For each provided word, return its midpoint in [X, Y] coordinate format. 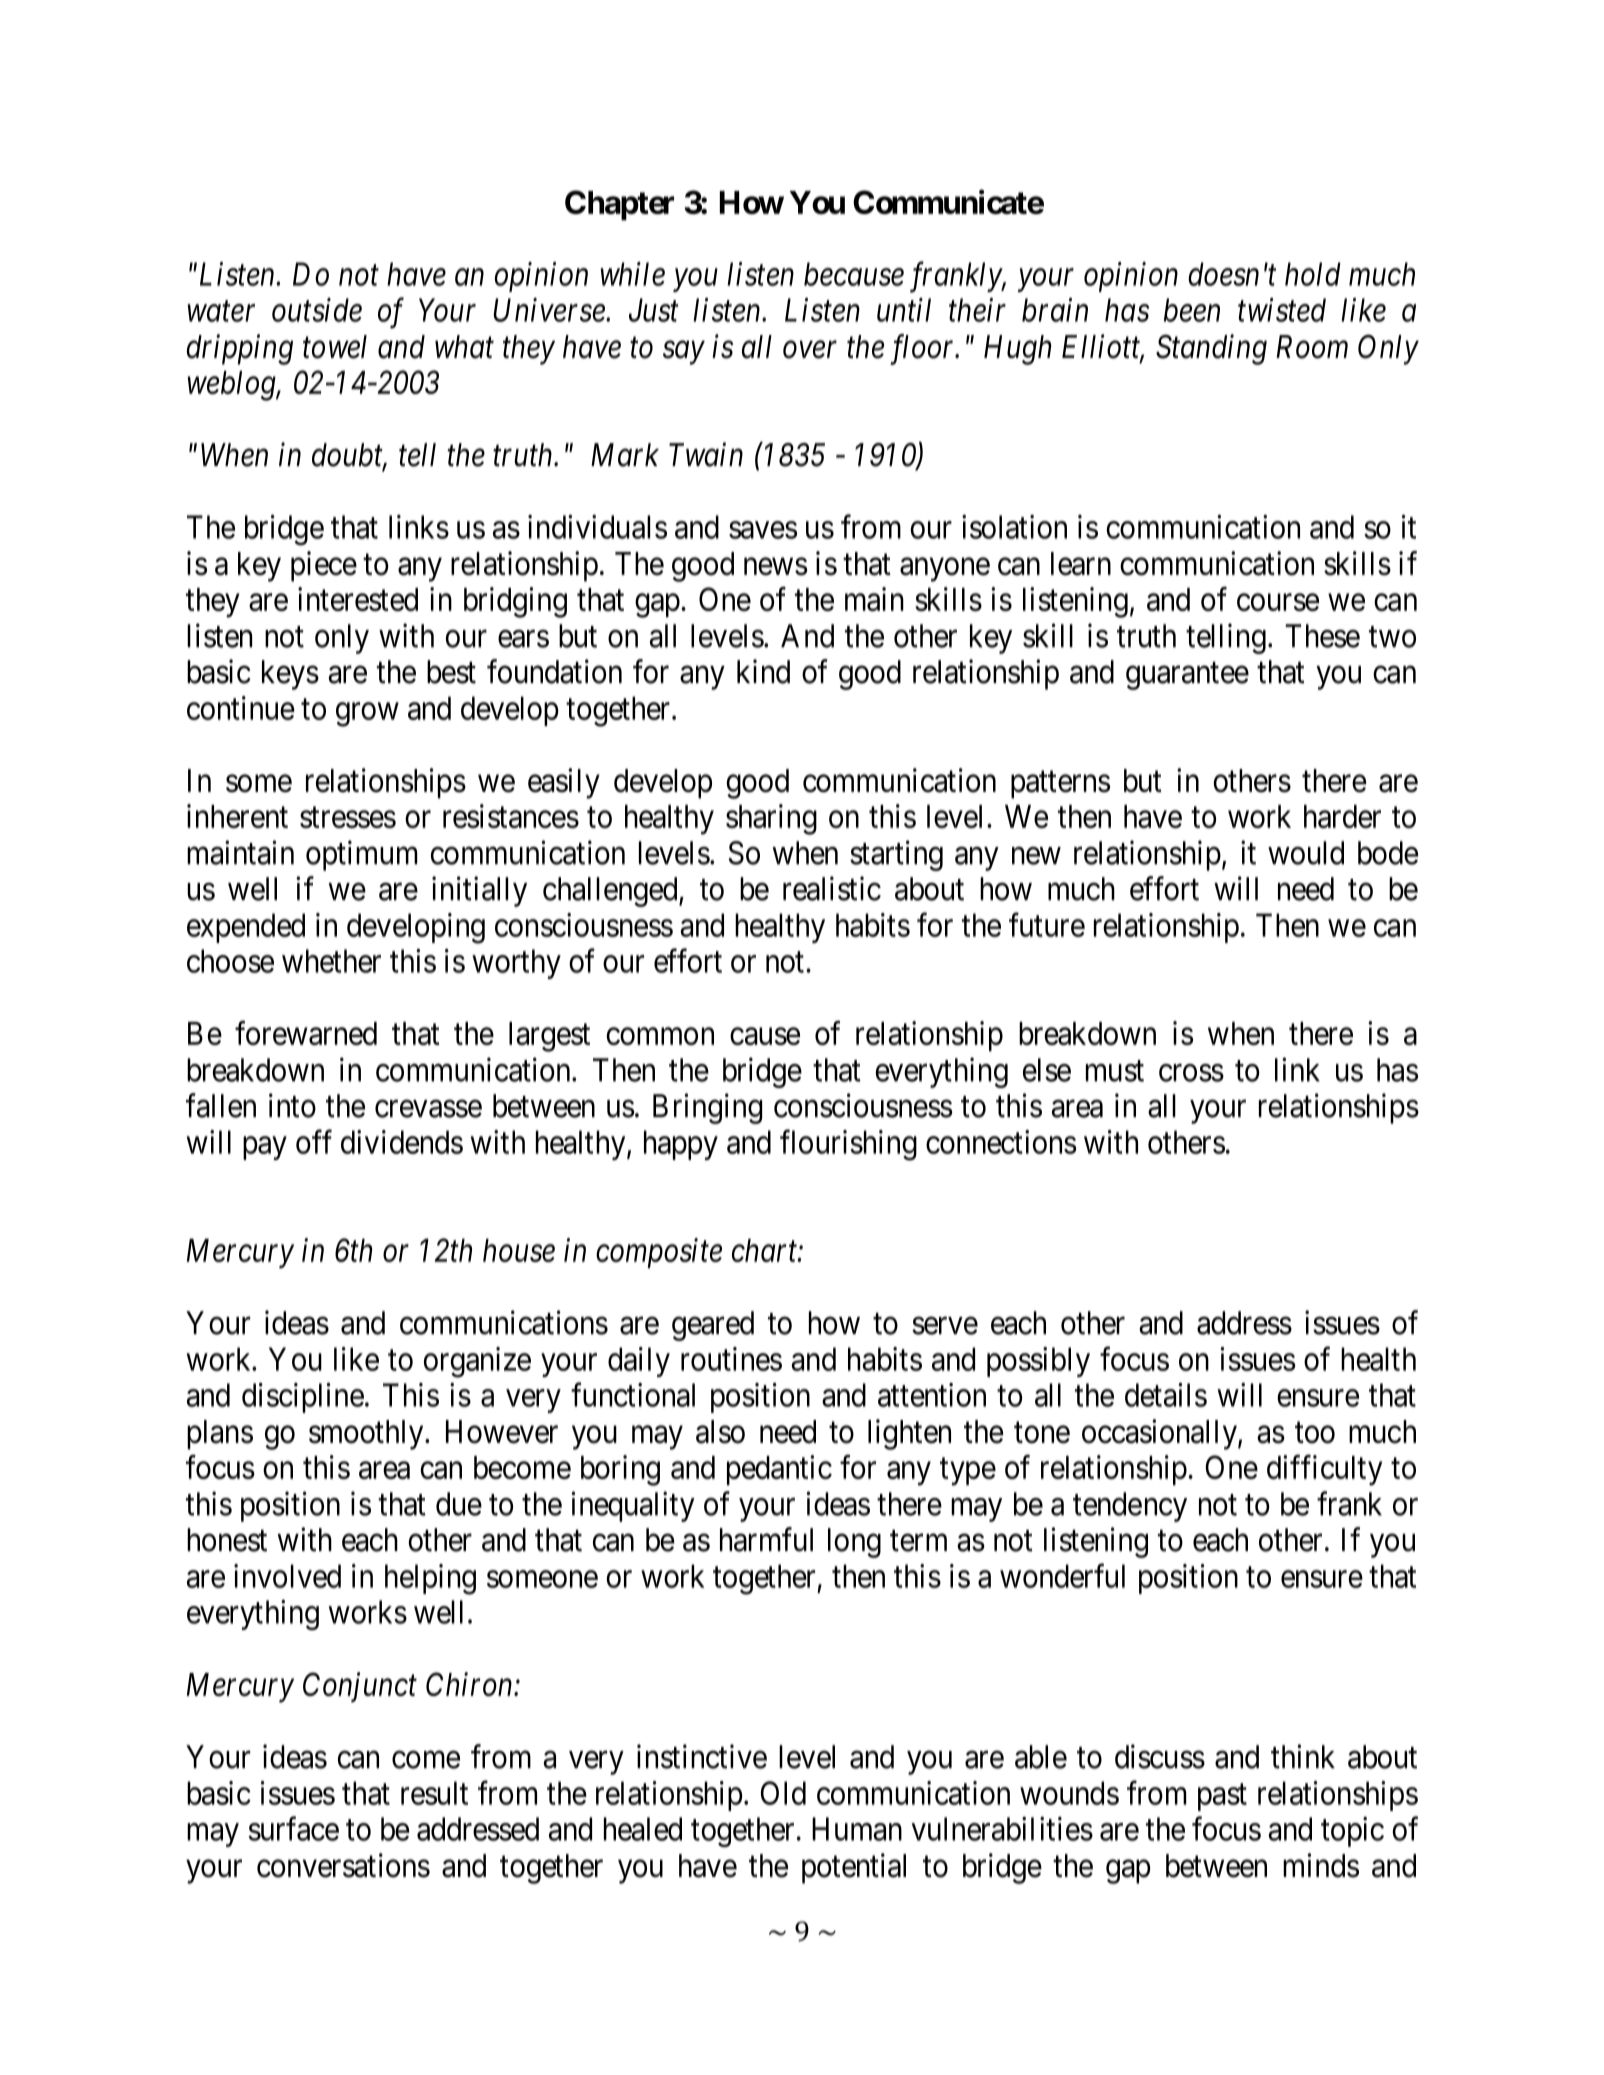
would [1306, 853]
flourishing [848, 1145]
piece [324, 566]
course [1278, 602]
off [314, 1142]
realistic [832, 888]
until [904, 310]
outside [317, 310]
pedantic [779, 1470]
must [1115, 1071]
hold [1313, 274]
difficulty [1324, 1470]
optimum [361, 855]
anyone [945, 570]
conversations [343, 1865]
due [459, 1504]
